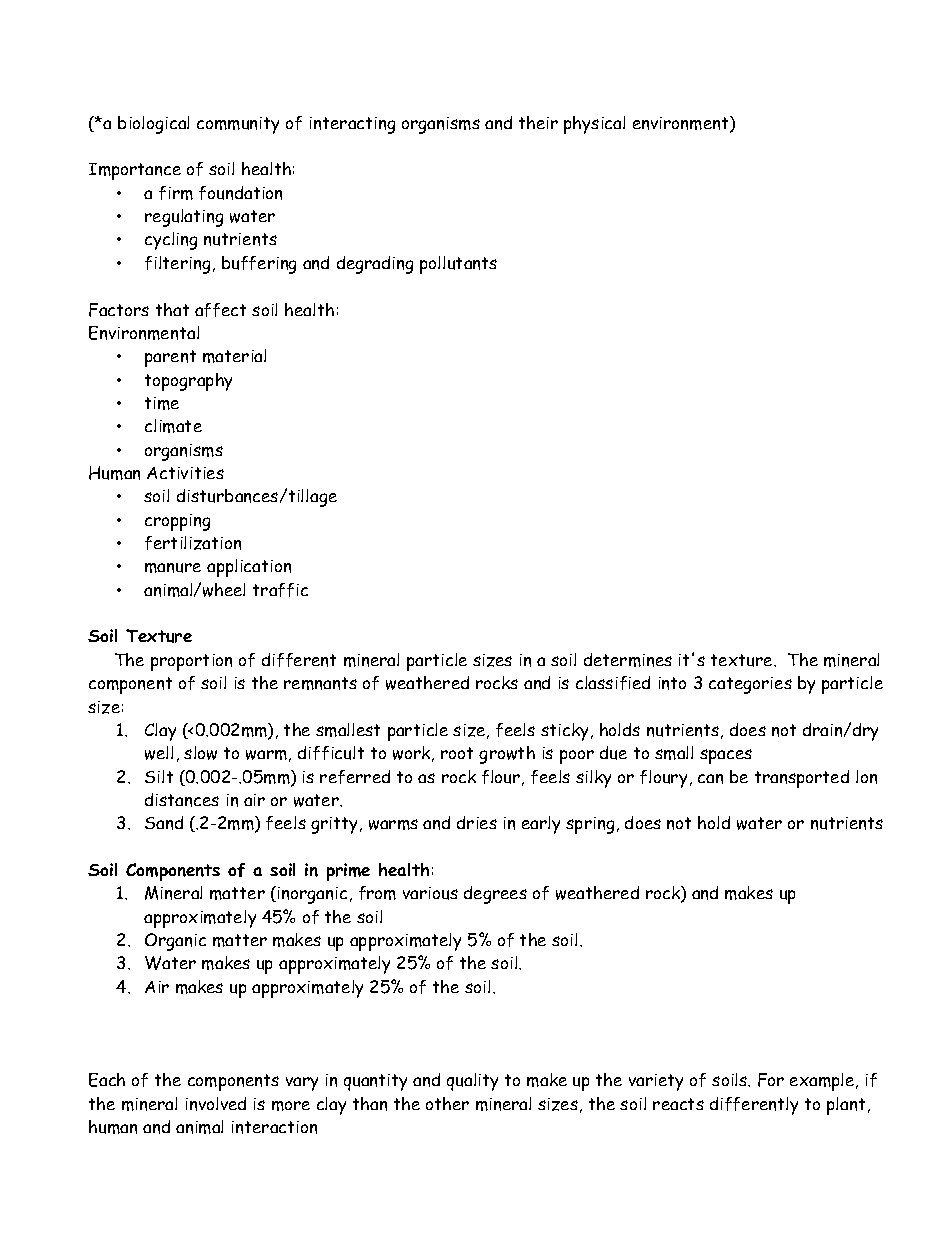  I want to click on For, so click(771, 1080).
